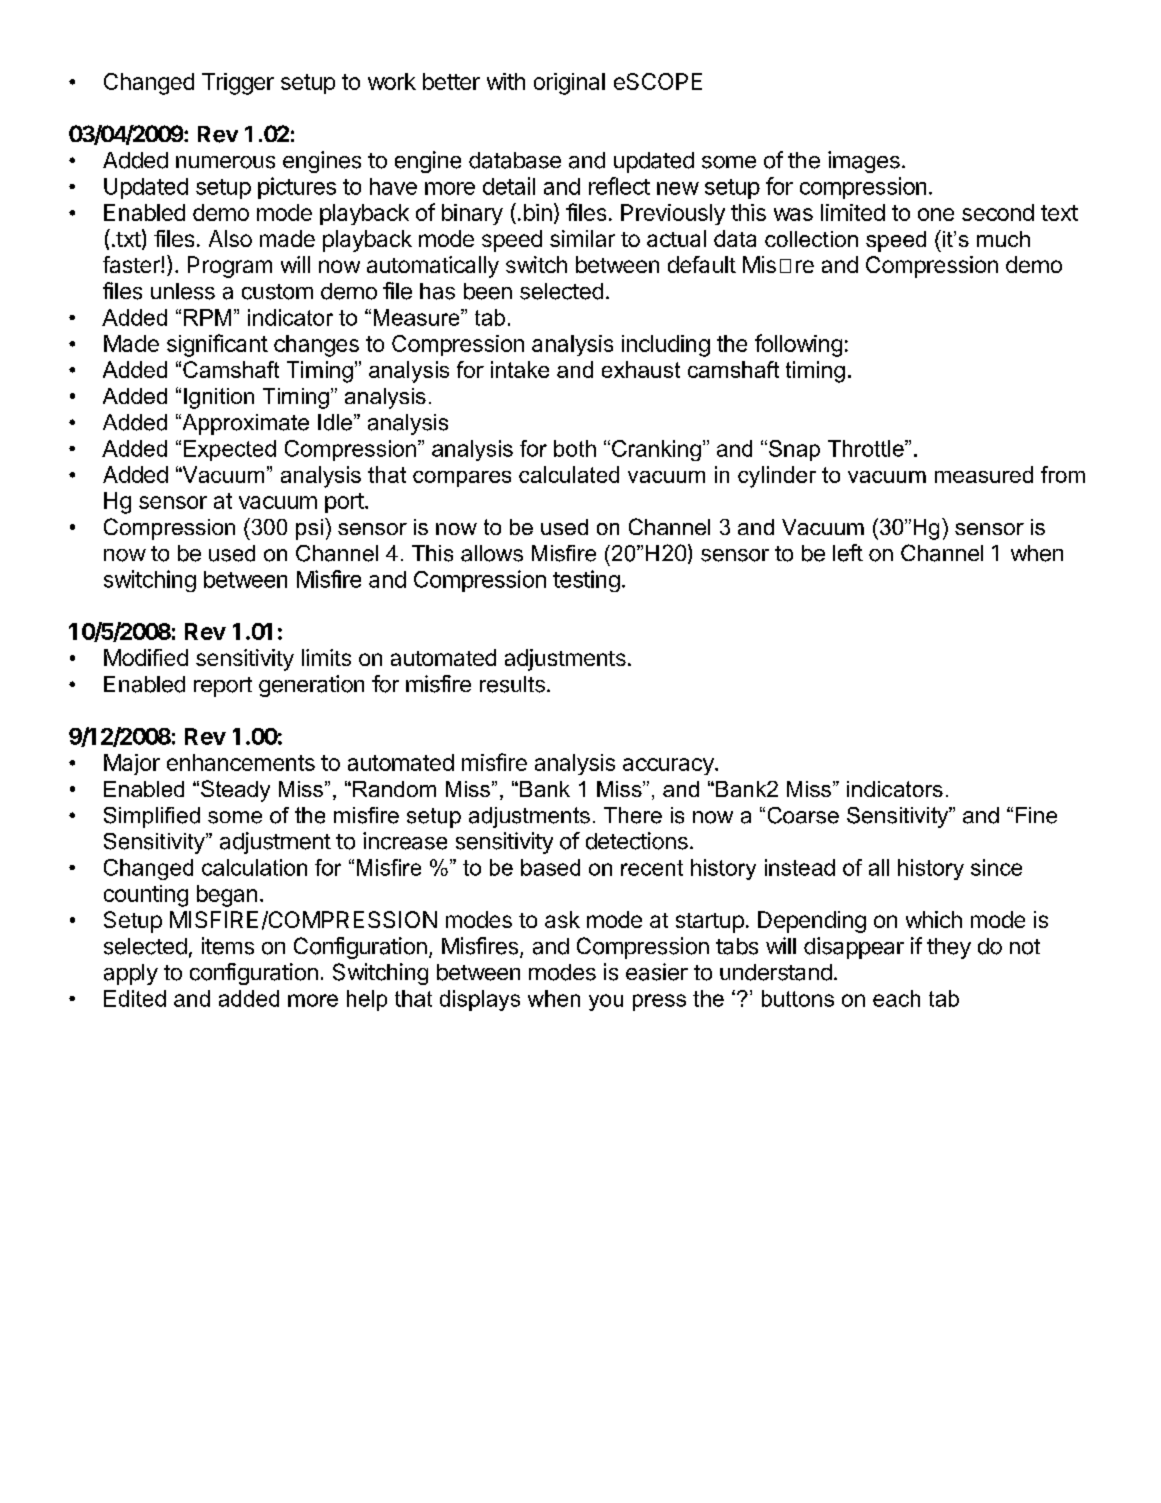 This document has width=1161, height=1503. I want to click on including, so click(666, 346).
